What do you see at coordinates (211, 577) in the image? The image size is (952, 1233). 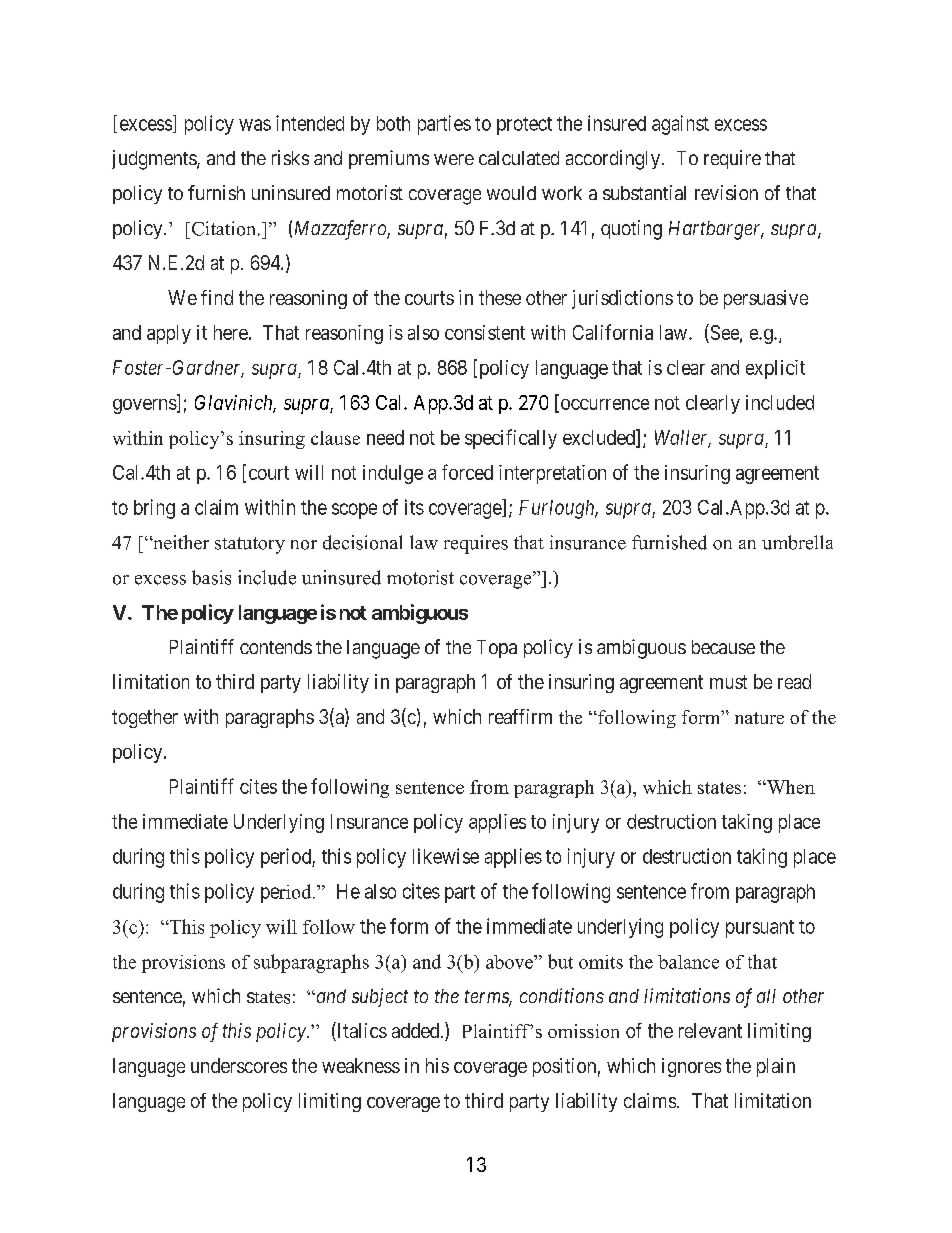 I see `basis` at bounding box center [211, 577].
